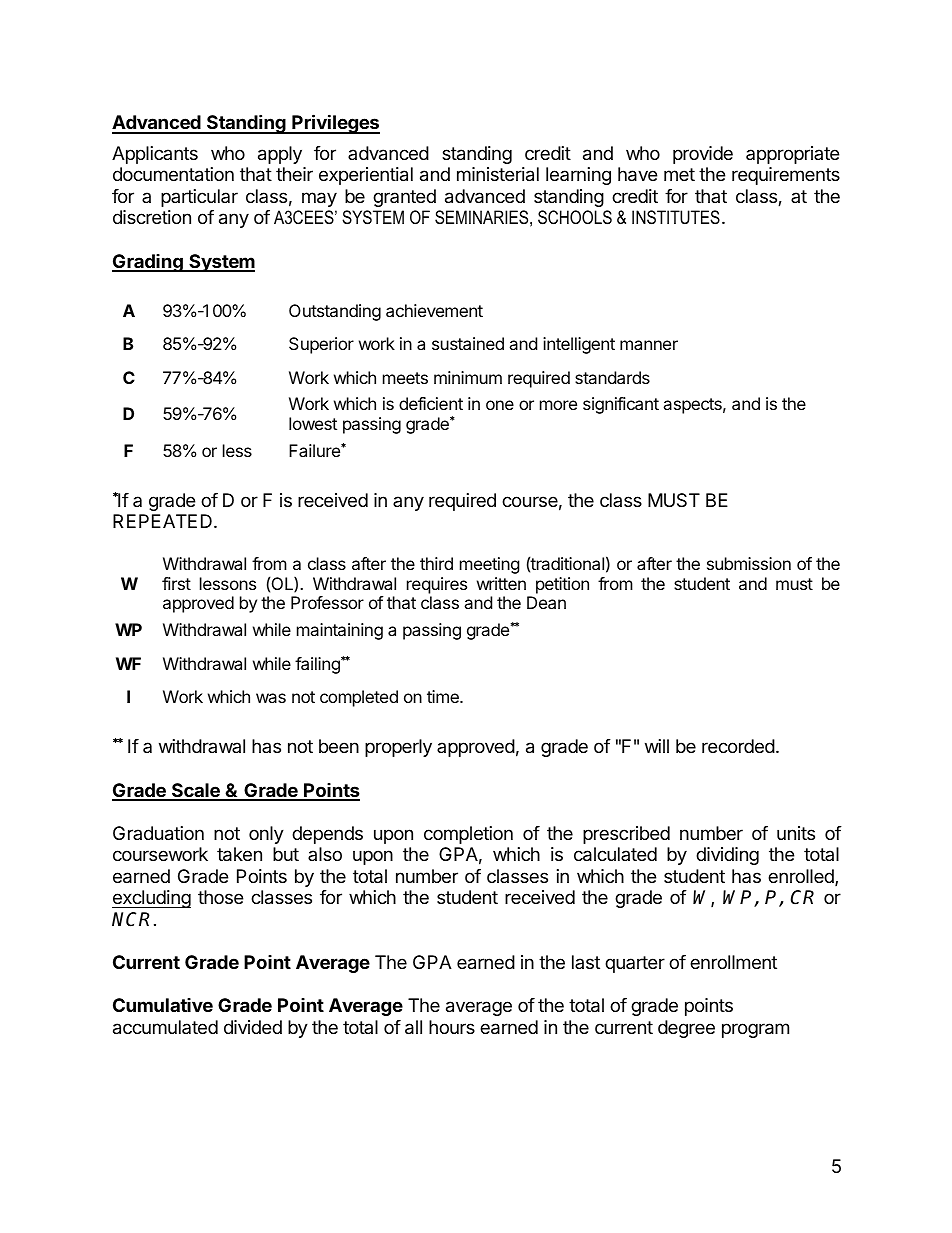  Describe the element at coordinates (452, 1027) in the screenshot. I see `hours` at that location.
